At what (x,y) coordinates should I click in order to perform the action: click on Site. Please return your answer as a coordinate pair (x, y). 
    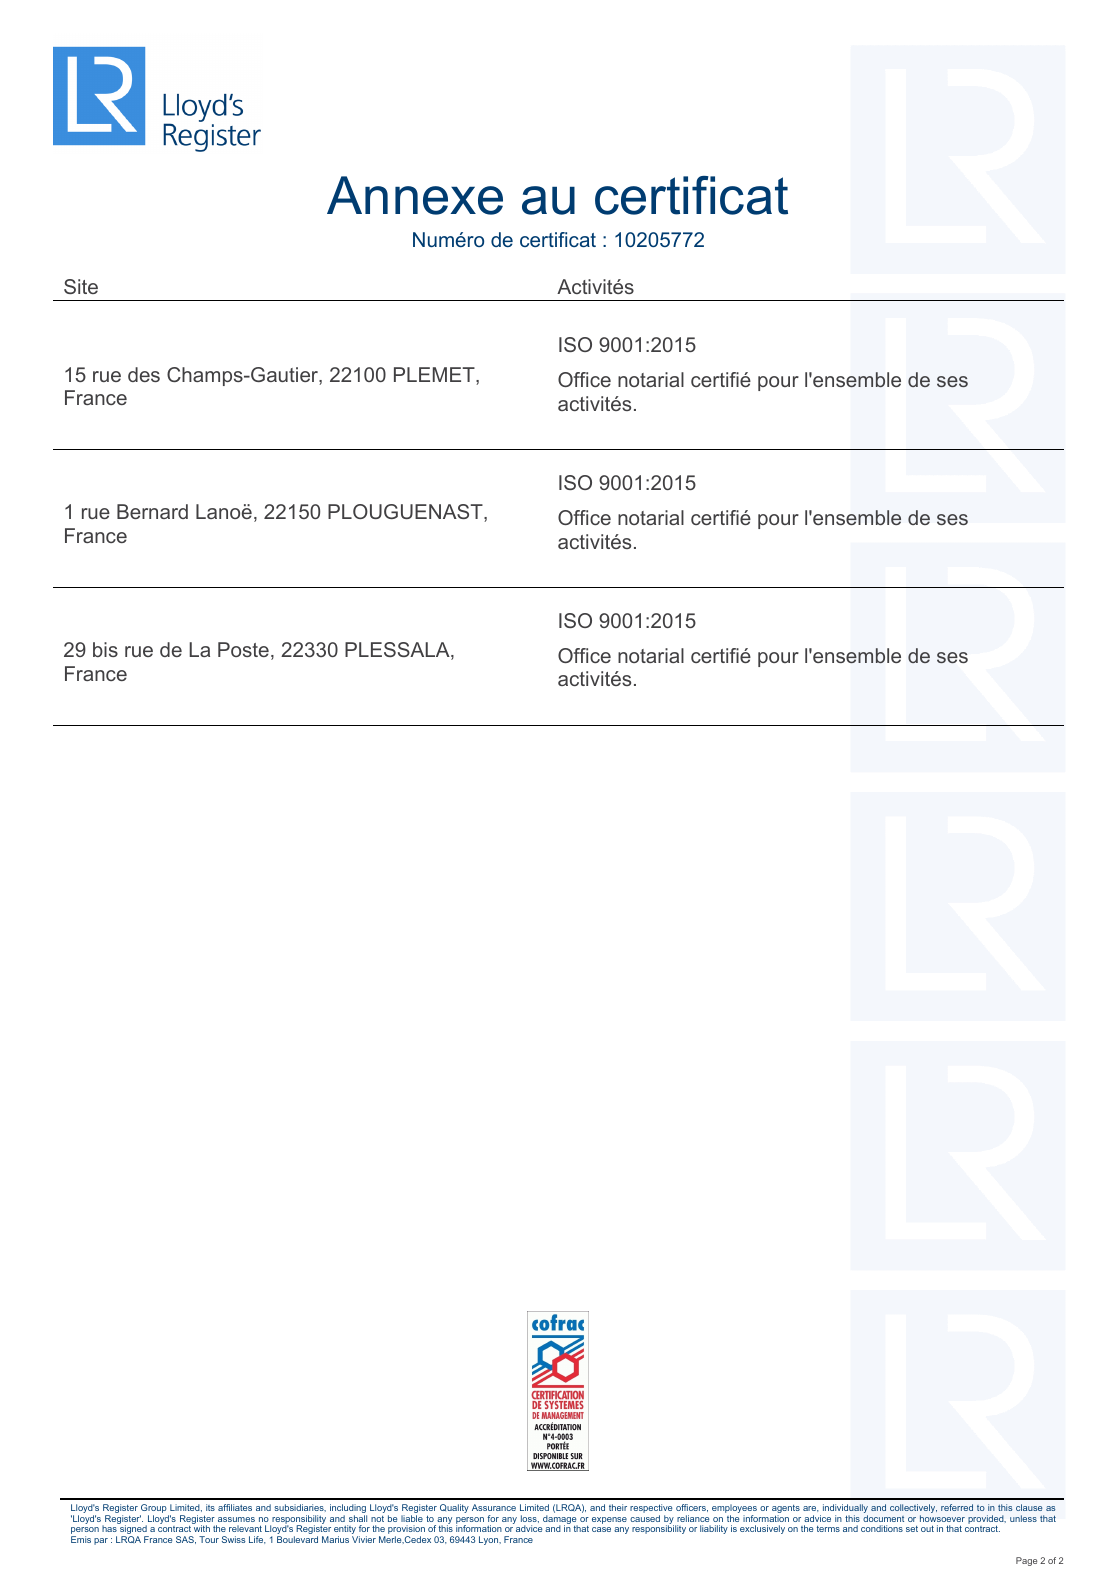
    Looking at the image, I should click on (81, 286).
